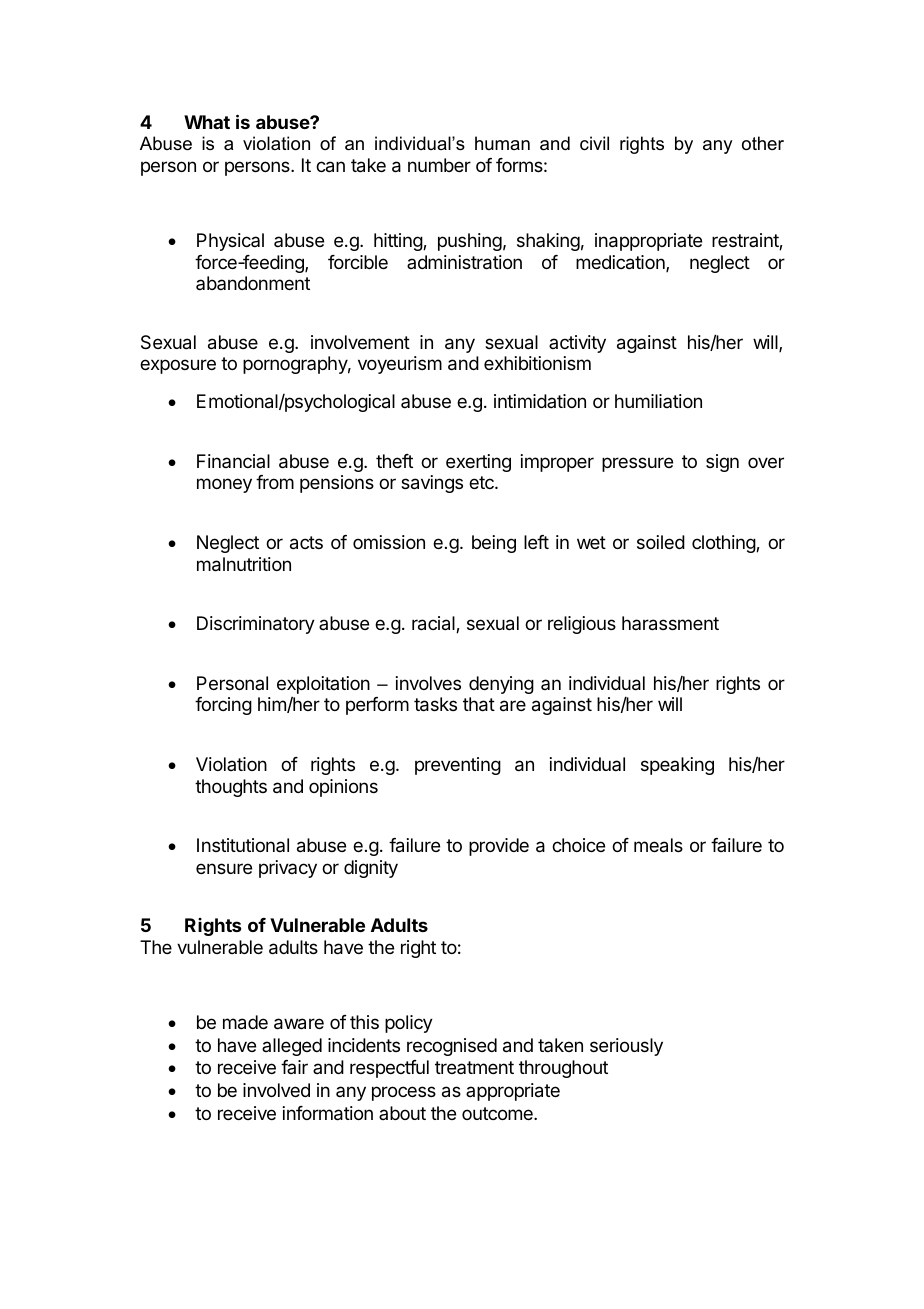 The height and width of the screenshot is (1309, 924). I want to click on treatment, so click(474, 1067).
